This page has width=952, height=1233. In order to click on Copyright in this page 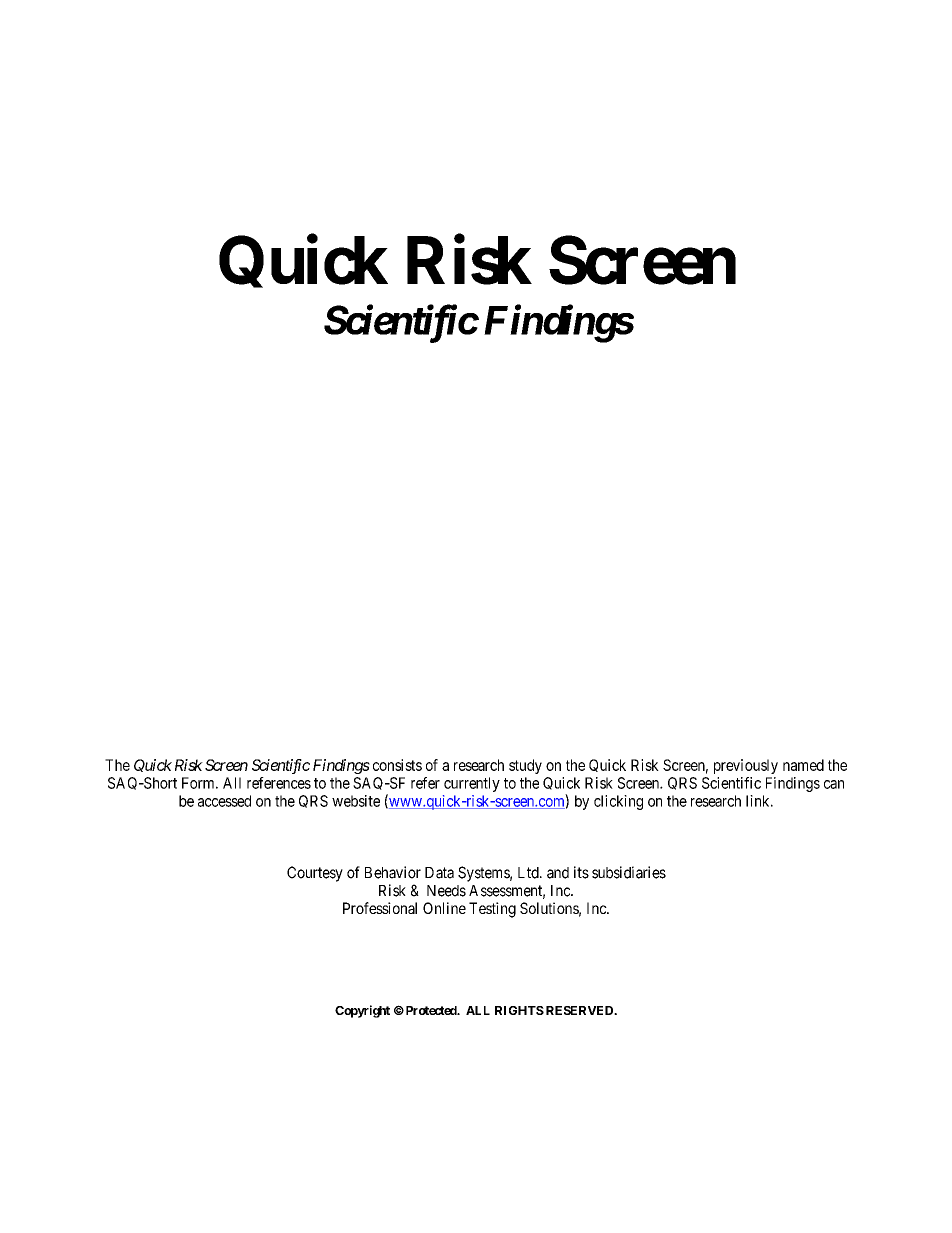, I will do `click(362, 1011)`.
